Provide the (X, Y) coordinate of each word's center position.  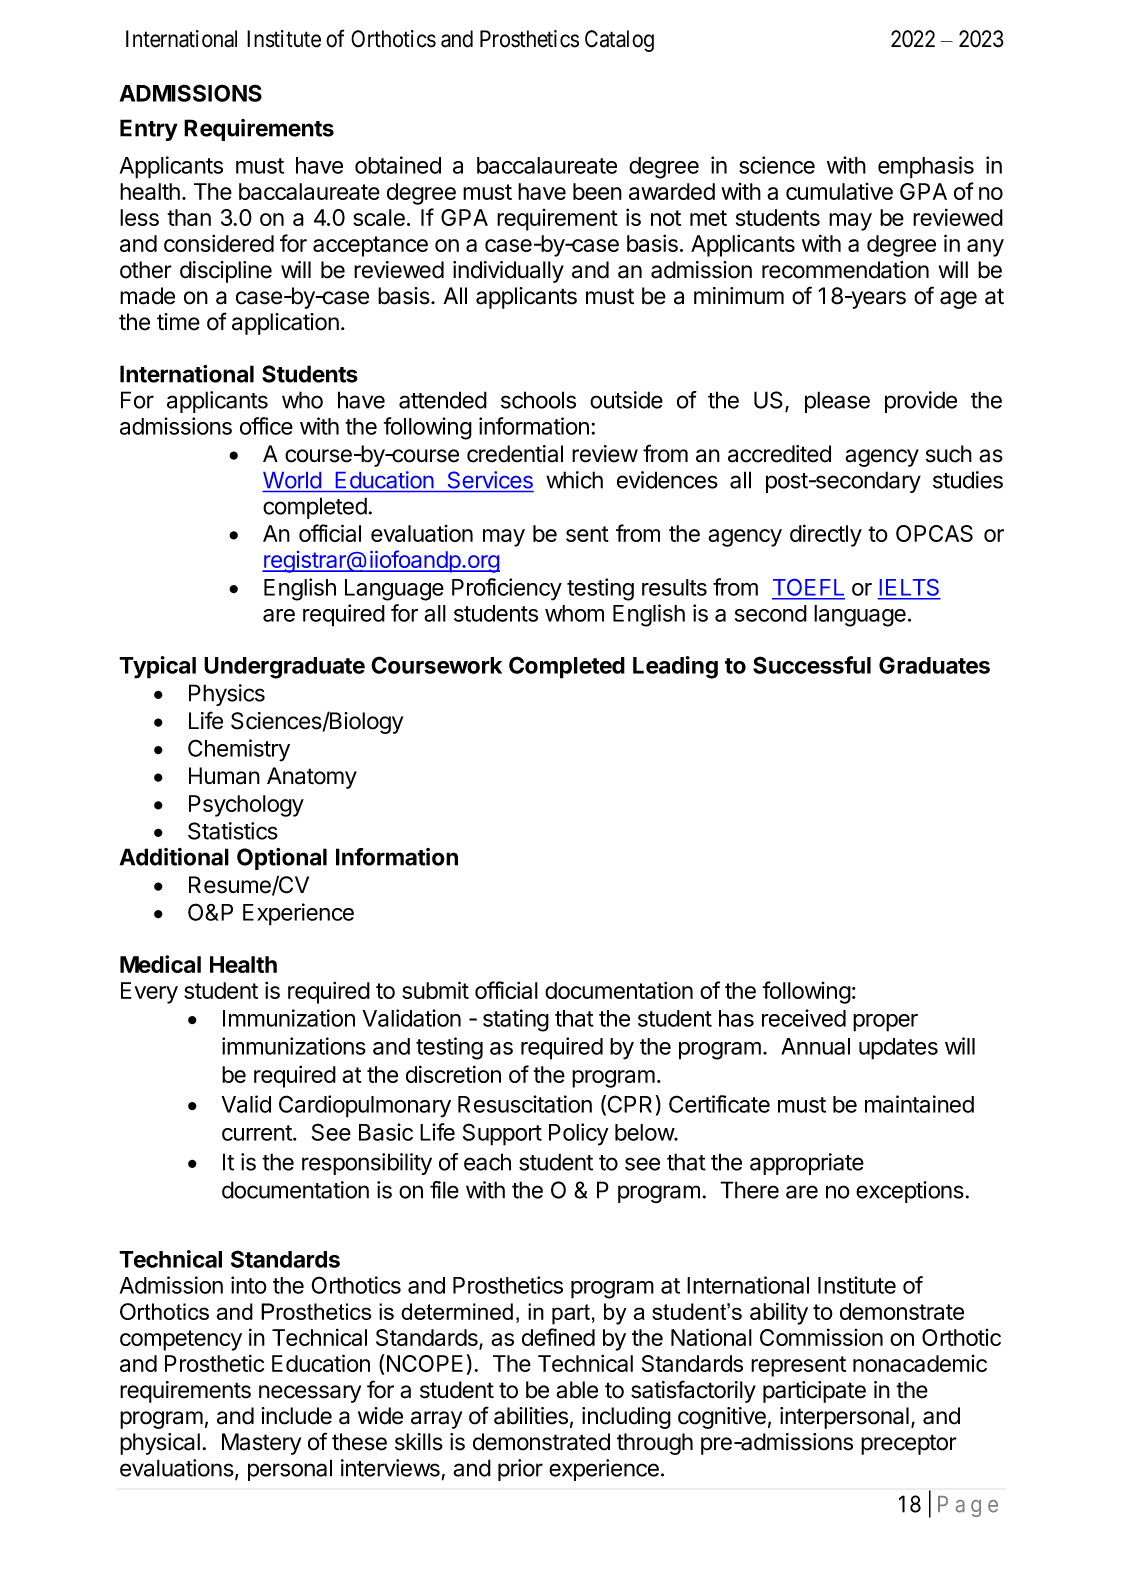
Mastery (261, 1444)
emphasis (926, 167)
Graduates (934, 665)
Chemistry (239, 750)
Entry (149, 130)
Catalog (619, 41)
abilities (531, 1416)
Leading (675, 667)
